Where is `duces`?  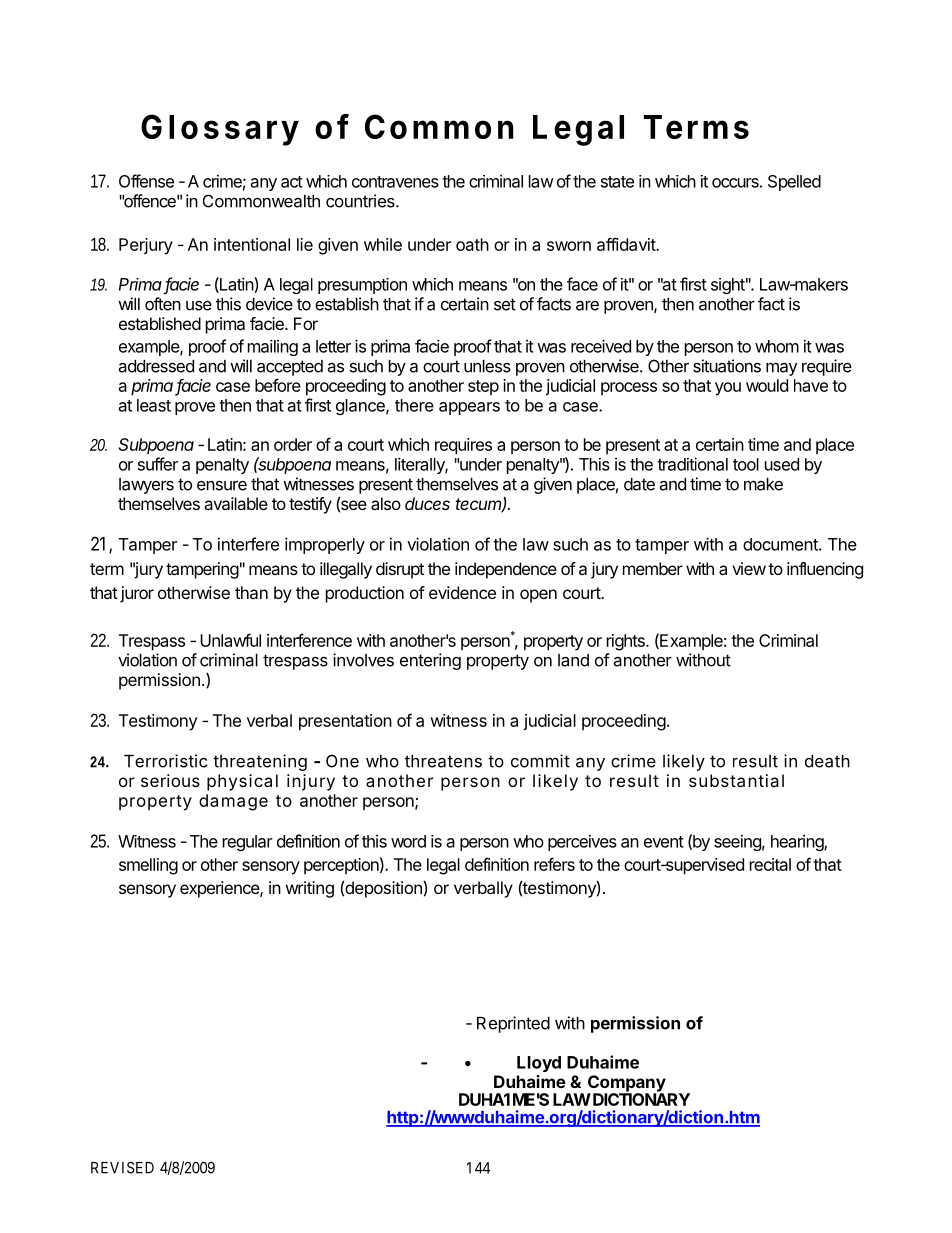 duces is located at coordinates (427, 503).
